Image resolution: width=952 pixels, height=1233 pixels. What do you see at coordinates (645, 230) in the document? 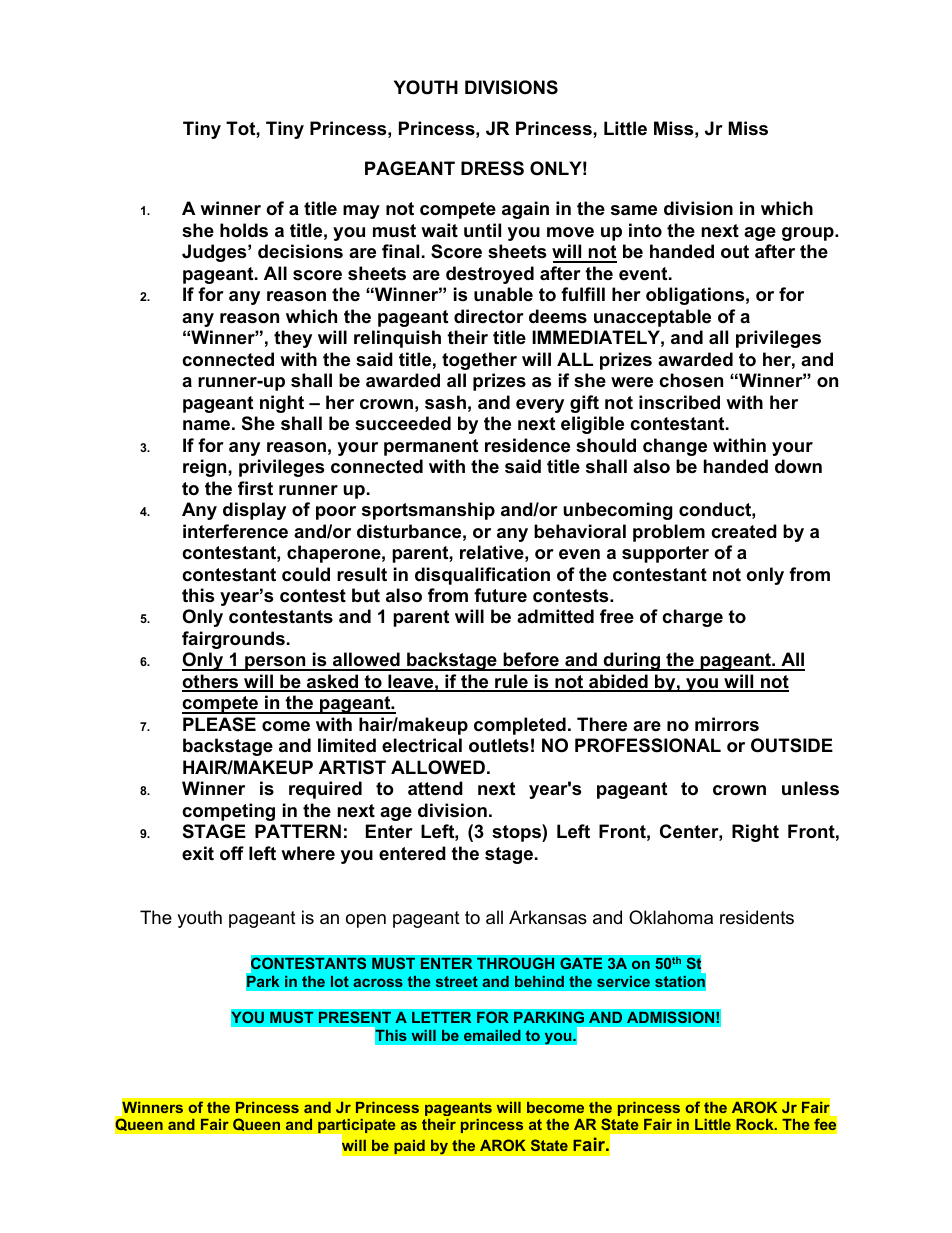
I see `into` at bounding box center [645, 230].
